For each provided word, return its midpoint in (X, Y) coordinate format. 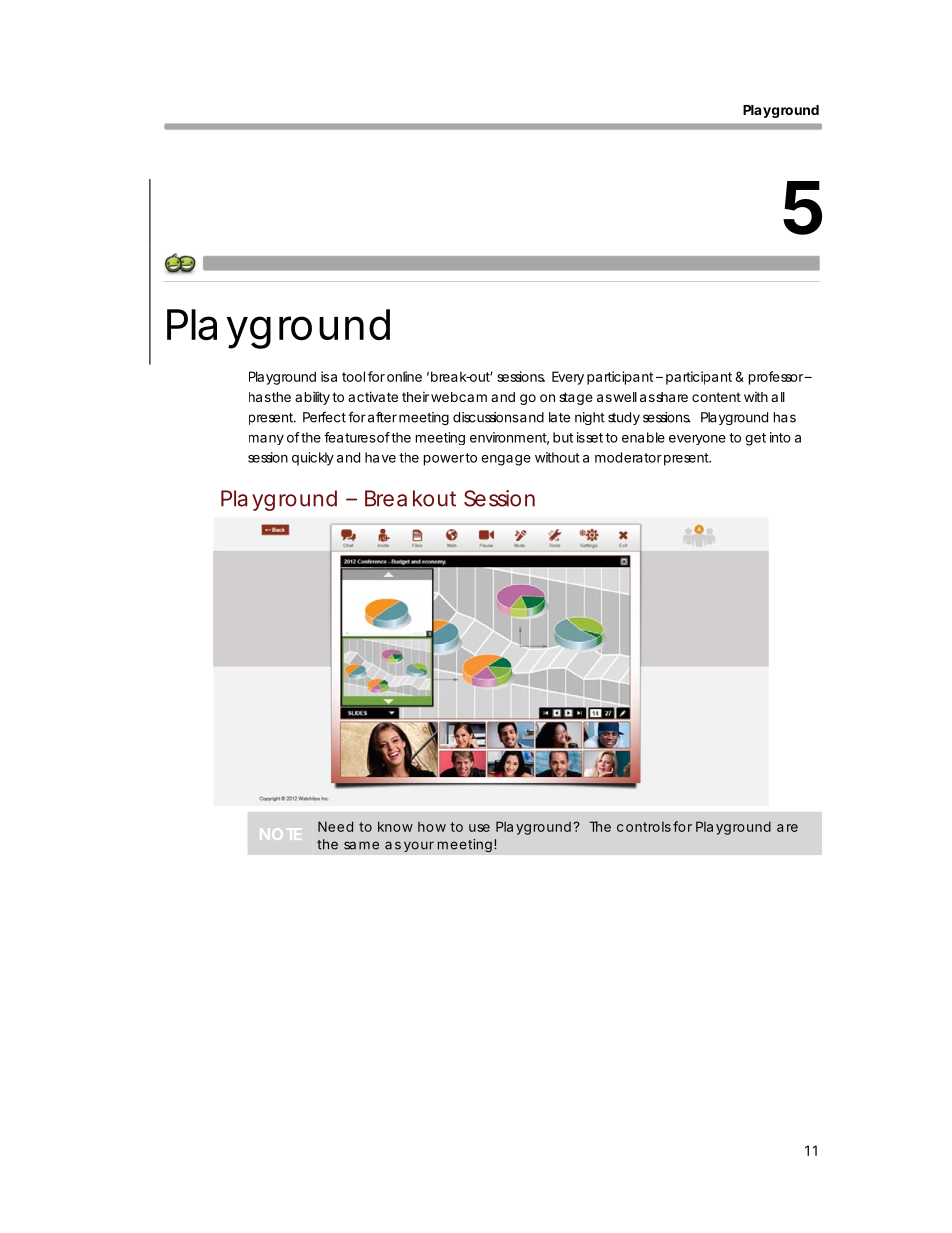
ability (312, 398)
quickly (313, 459)
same (361, 845)
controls (644, 827)
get (755, 439)
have (380, 457)
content (716, 397)
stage (576, 398)
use (479, 828)
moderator (628, 457)
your (419, 846)
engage (506, 460)
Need (335, 826)
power (445, 460)
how (432, 827)
